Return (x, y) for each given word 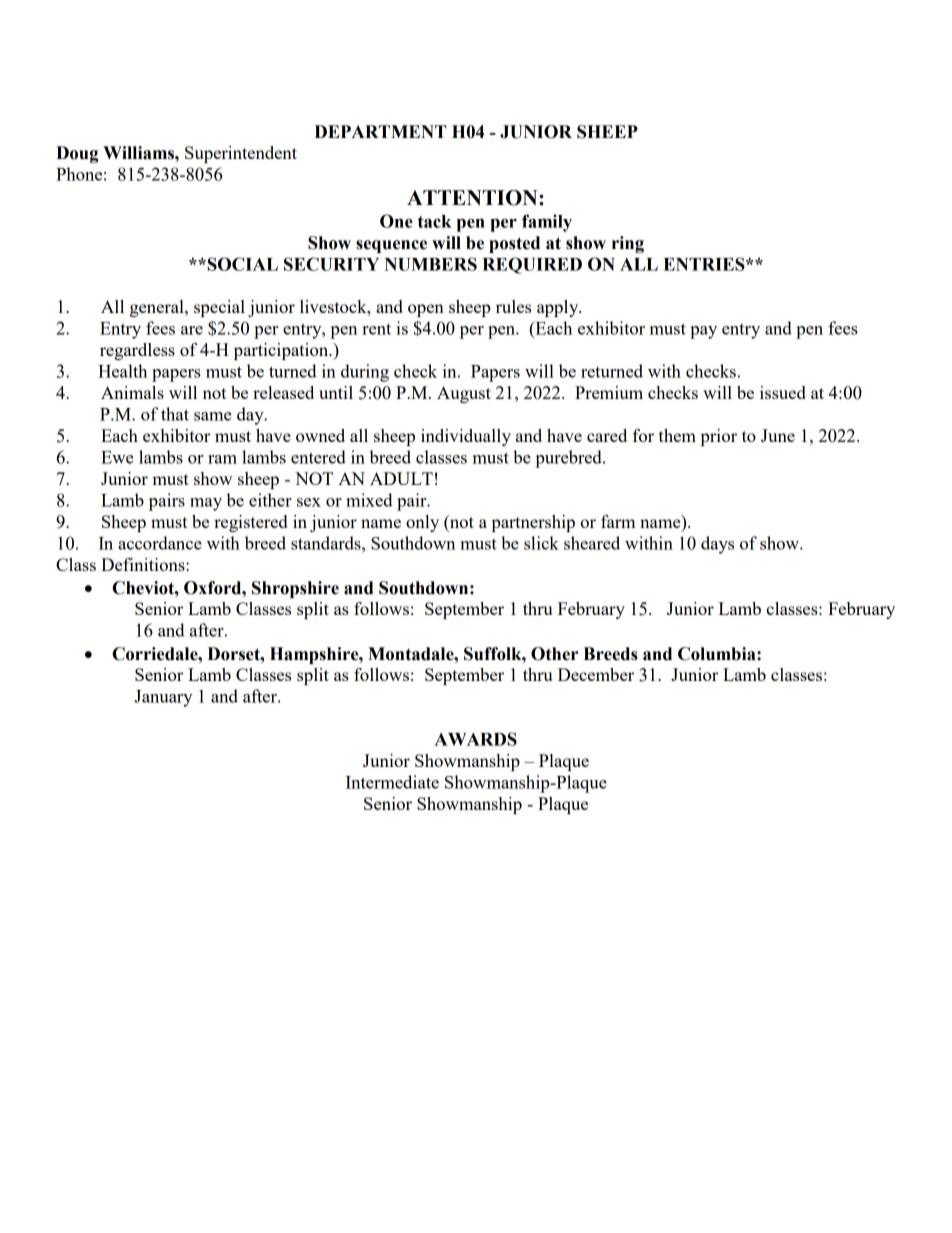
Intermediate (392, 782)
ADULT (401, 478)
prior (719, 437)
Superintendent (241, 154)
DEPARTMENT (380, 131)
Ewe (117, 457)
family (547, 223)
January (163, 698)
